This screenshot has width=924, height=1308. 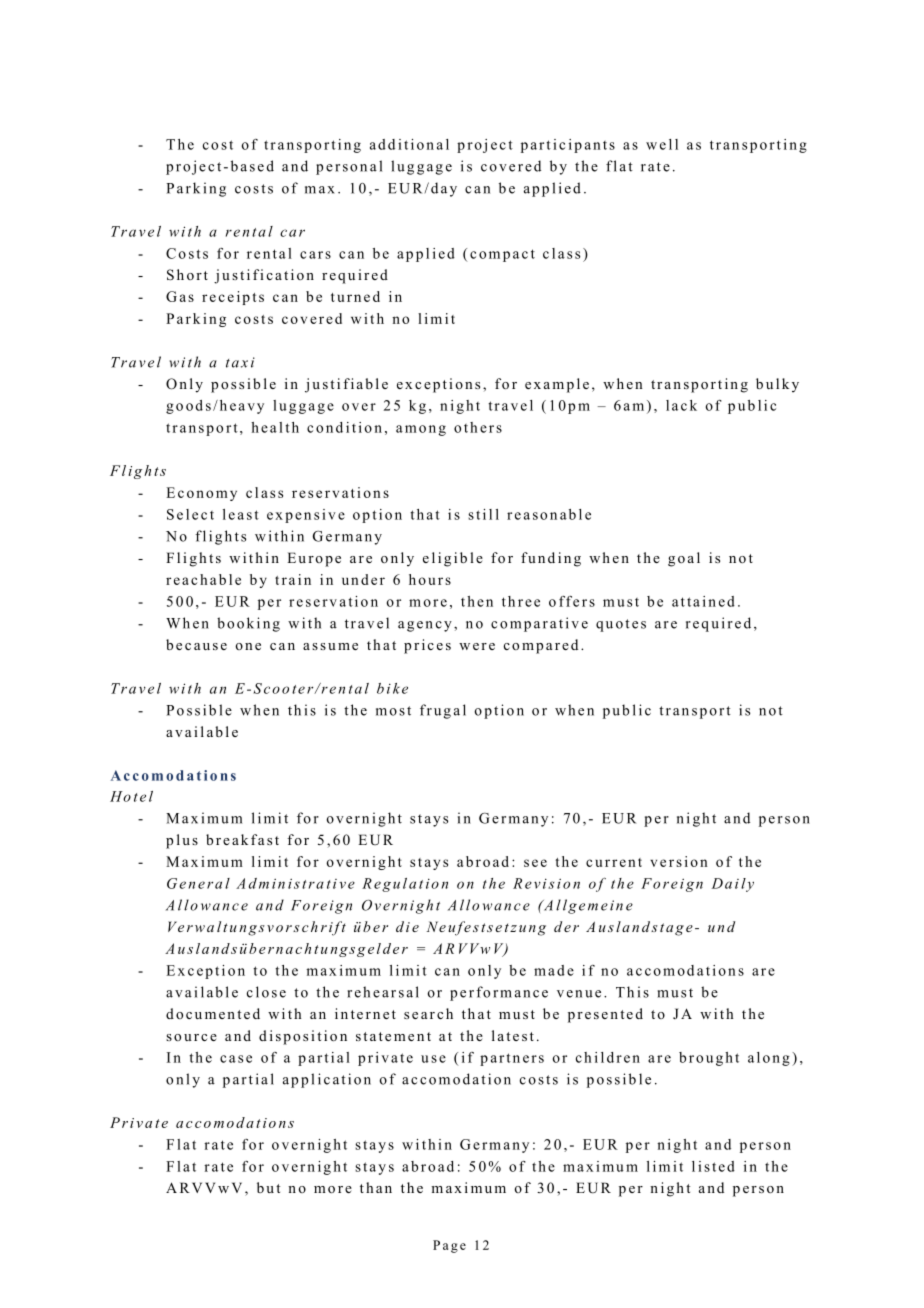 What do you see at coordinates (275, 427) in the screenshot?
I see `health` at bounding box center [275, 427].
